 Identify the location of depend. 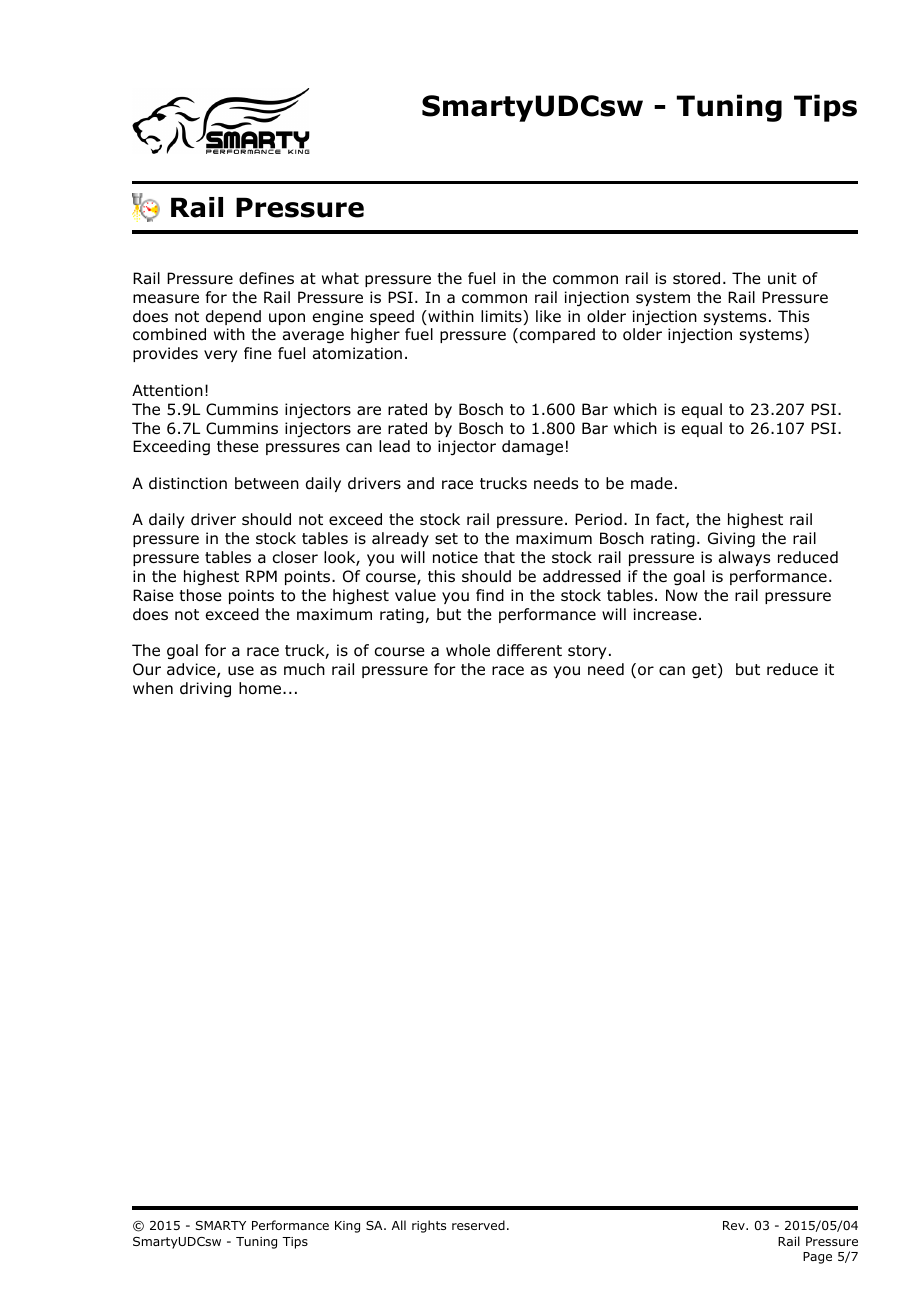
(233, 317).
